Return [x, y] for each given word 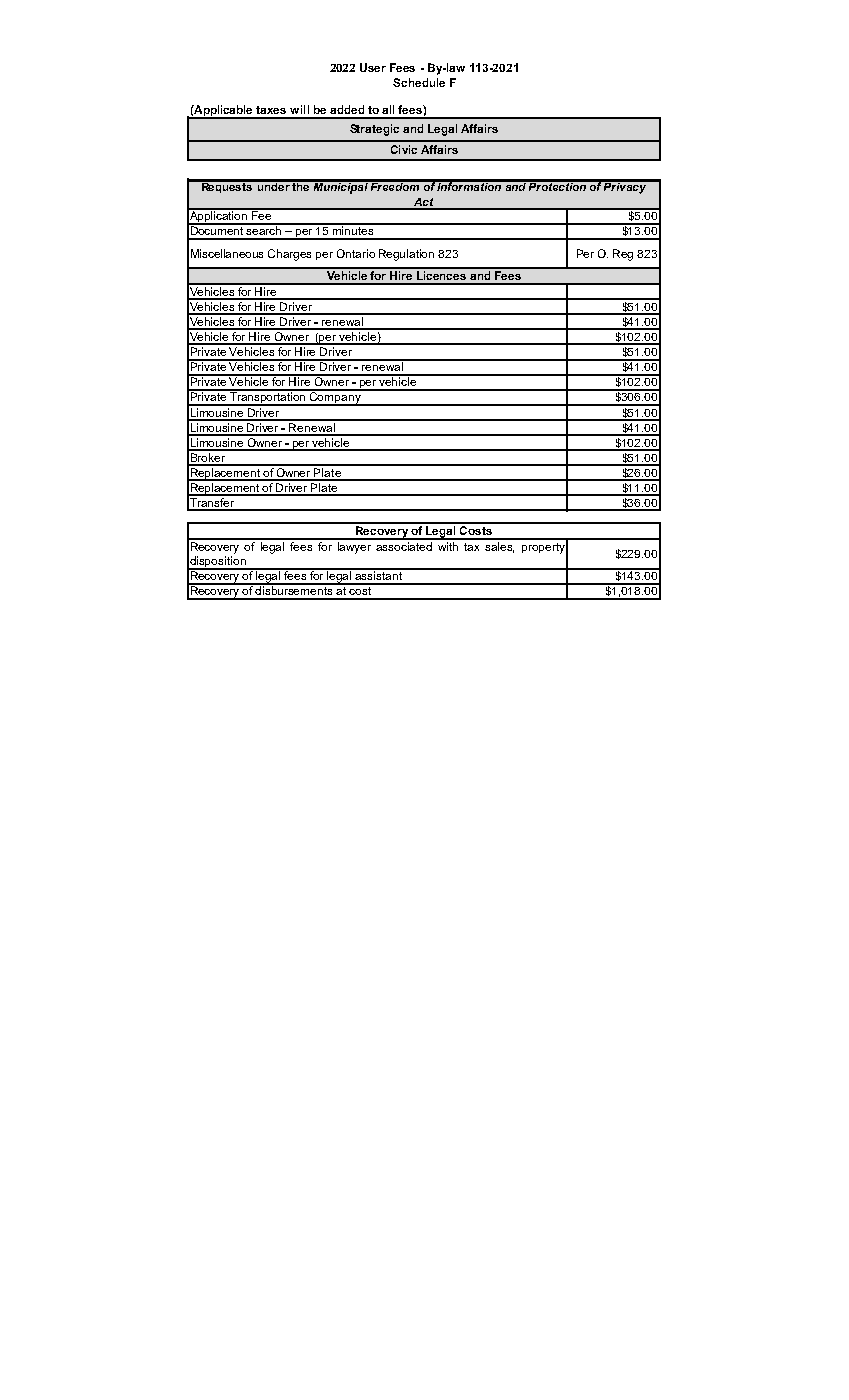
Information [470, 185]
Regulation [406, 255]
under [273, 185]
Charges [289, 255]
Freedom [395, 185]
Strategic [374, 130]
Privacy [626, 187]
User [373, 67]
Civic [404, 149]
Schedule [419, 82]
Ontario [356, 253]
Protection [558, 185]
